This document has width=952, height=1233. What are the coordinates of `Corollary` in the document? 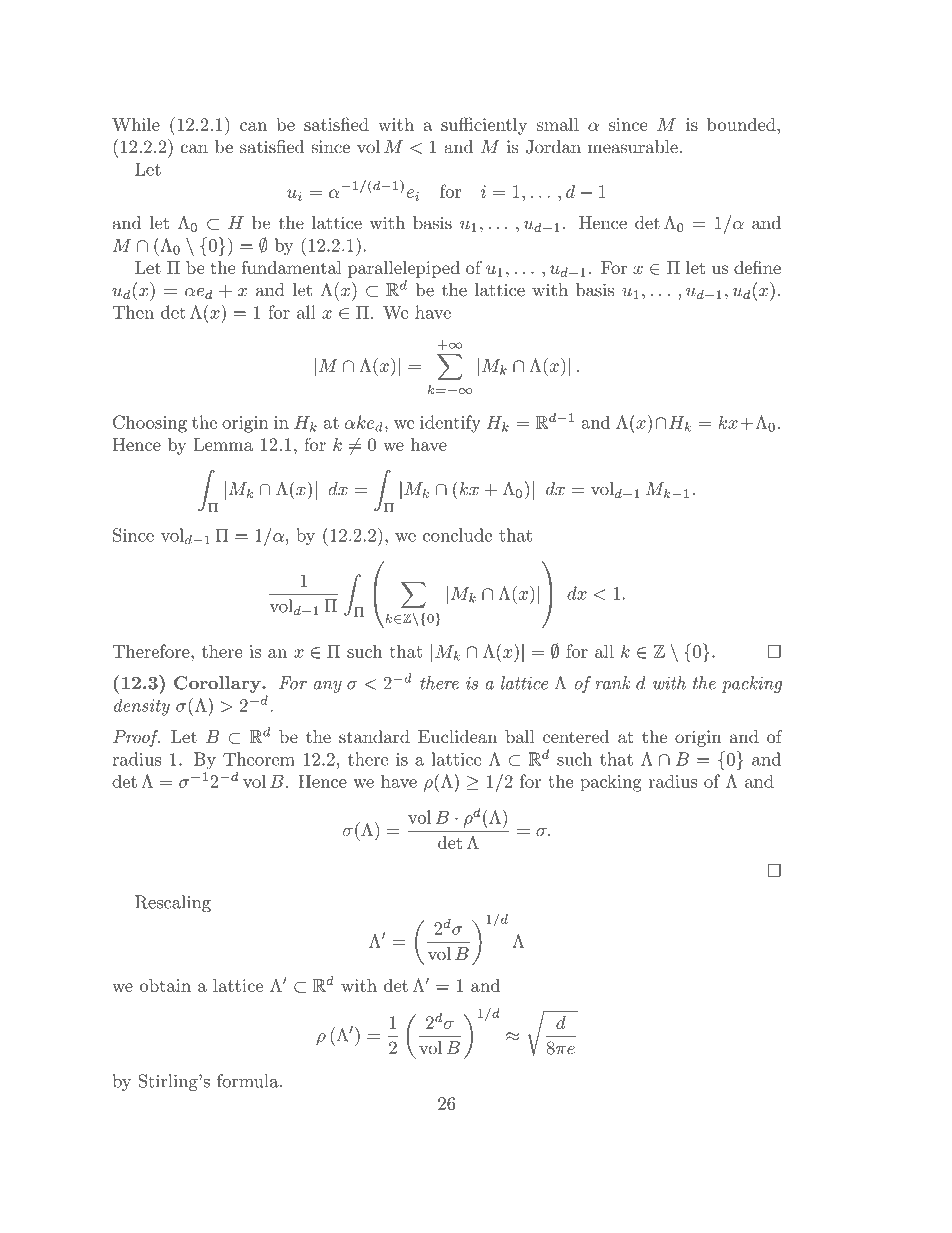 It's located at (218, 684).
